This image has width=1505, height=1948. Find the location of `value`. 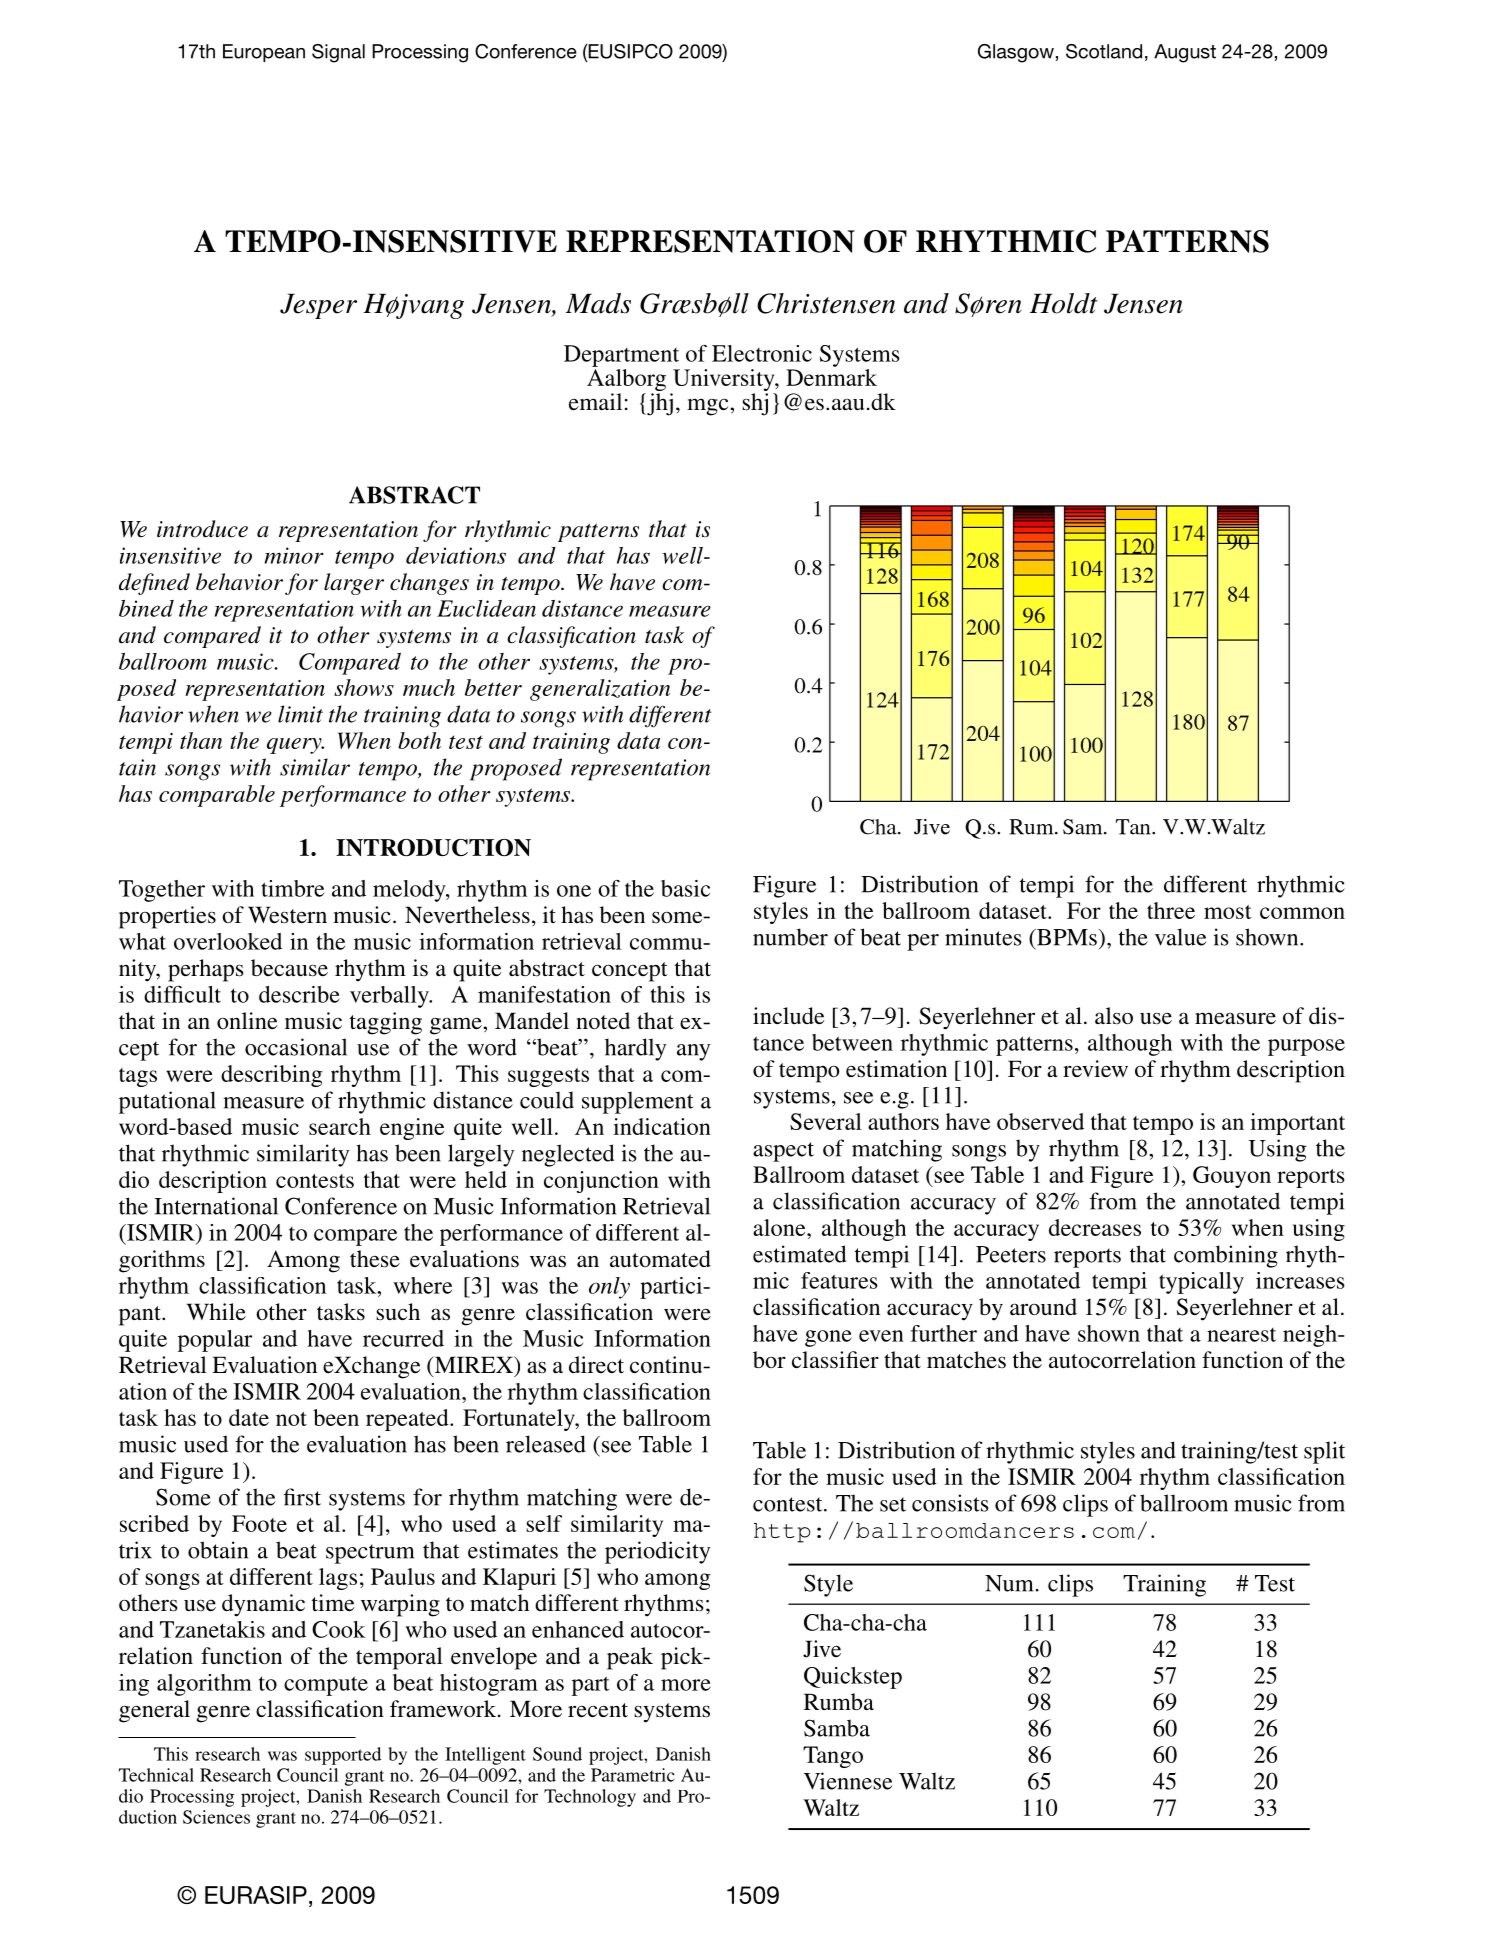

value is located at coordinates (1180, 937).
